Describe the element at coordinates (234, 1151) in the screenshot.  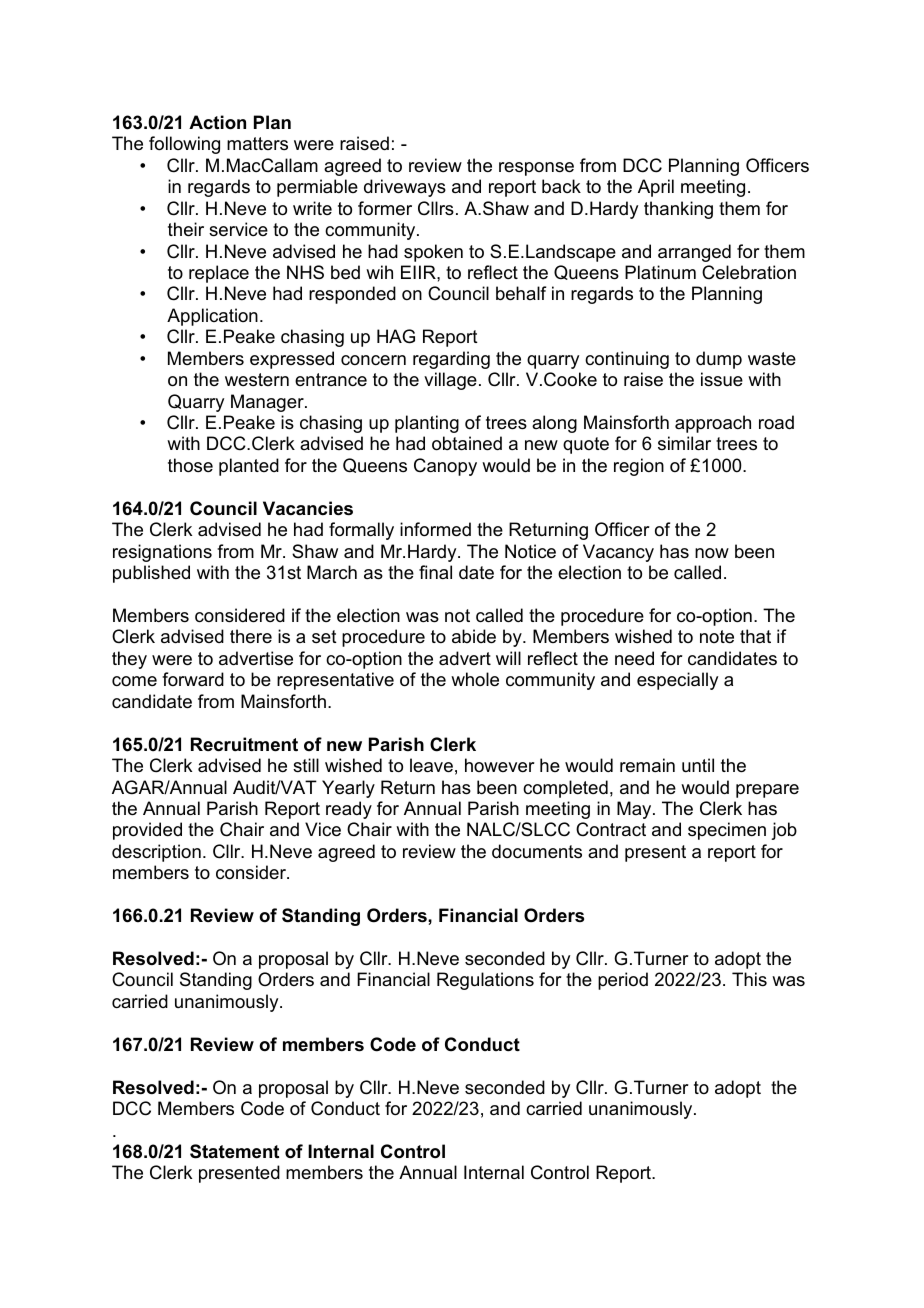
I see `Statement` at that location.
